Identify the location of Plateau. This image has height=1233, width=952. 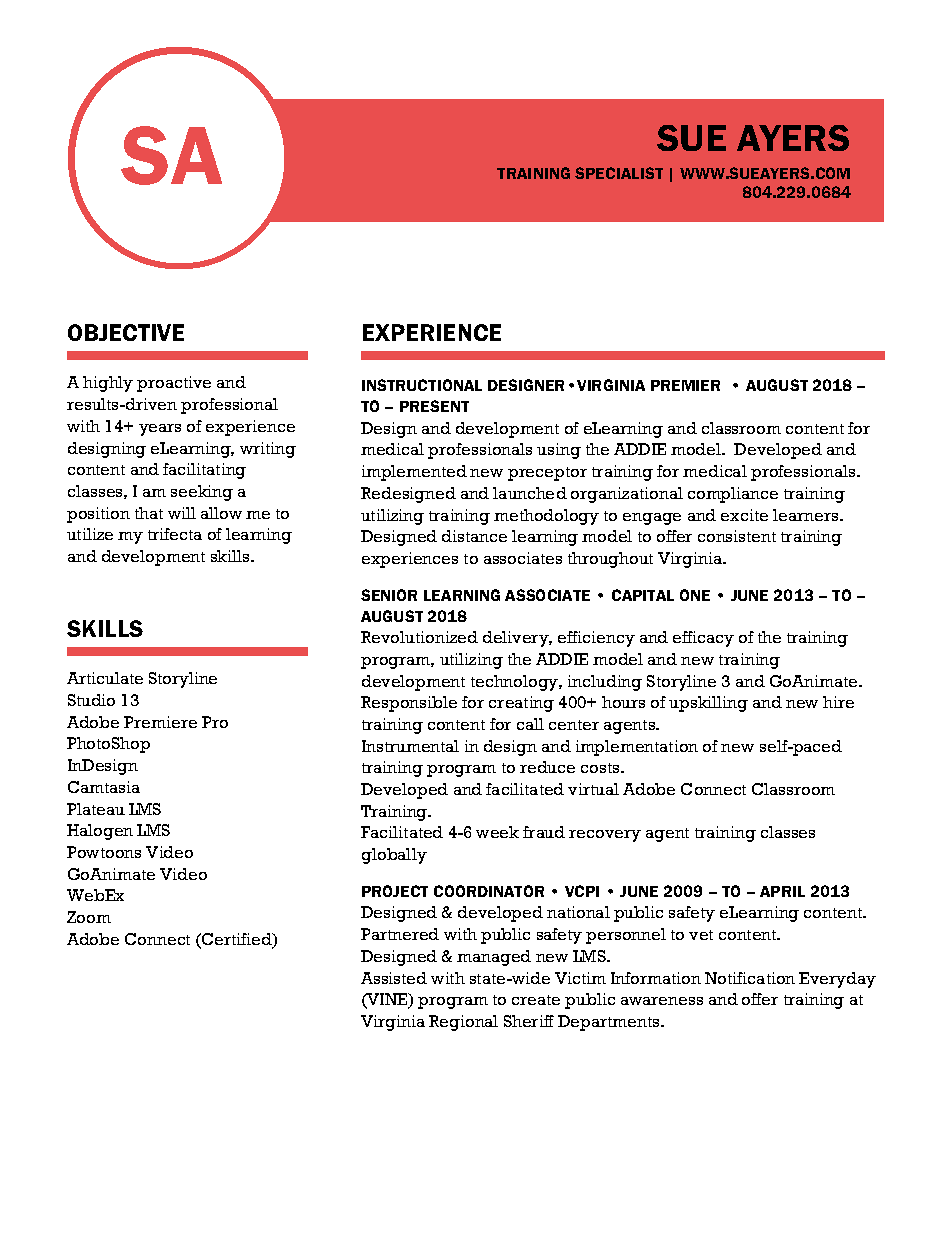
(96, 809).
